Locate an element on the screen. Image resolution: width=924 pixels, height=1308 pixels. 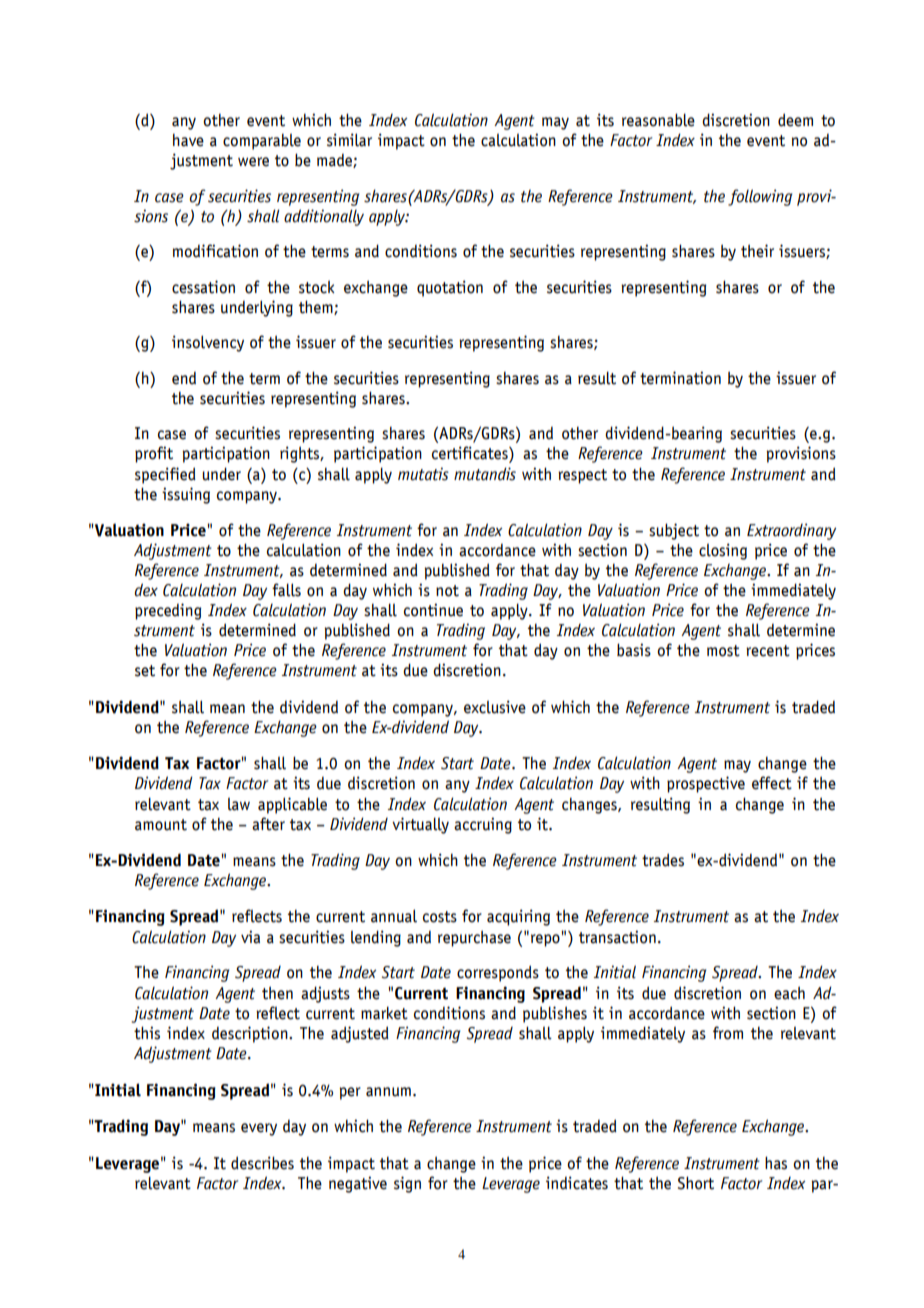
similar is located at coordinates (349, 140).
